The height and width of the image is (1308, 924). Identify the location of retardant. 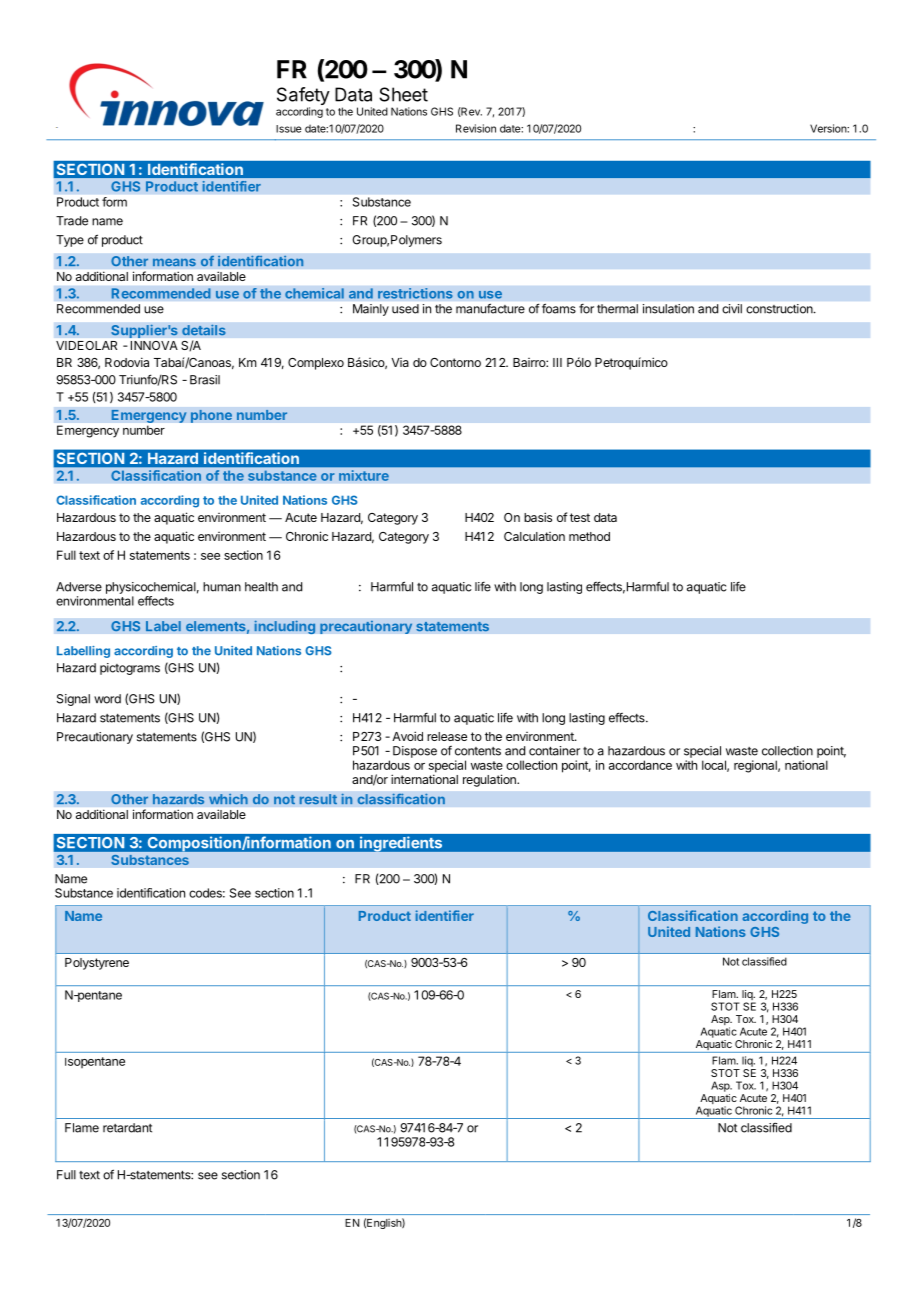
(127, 1128).
